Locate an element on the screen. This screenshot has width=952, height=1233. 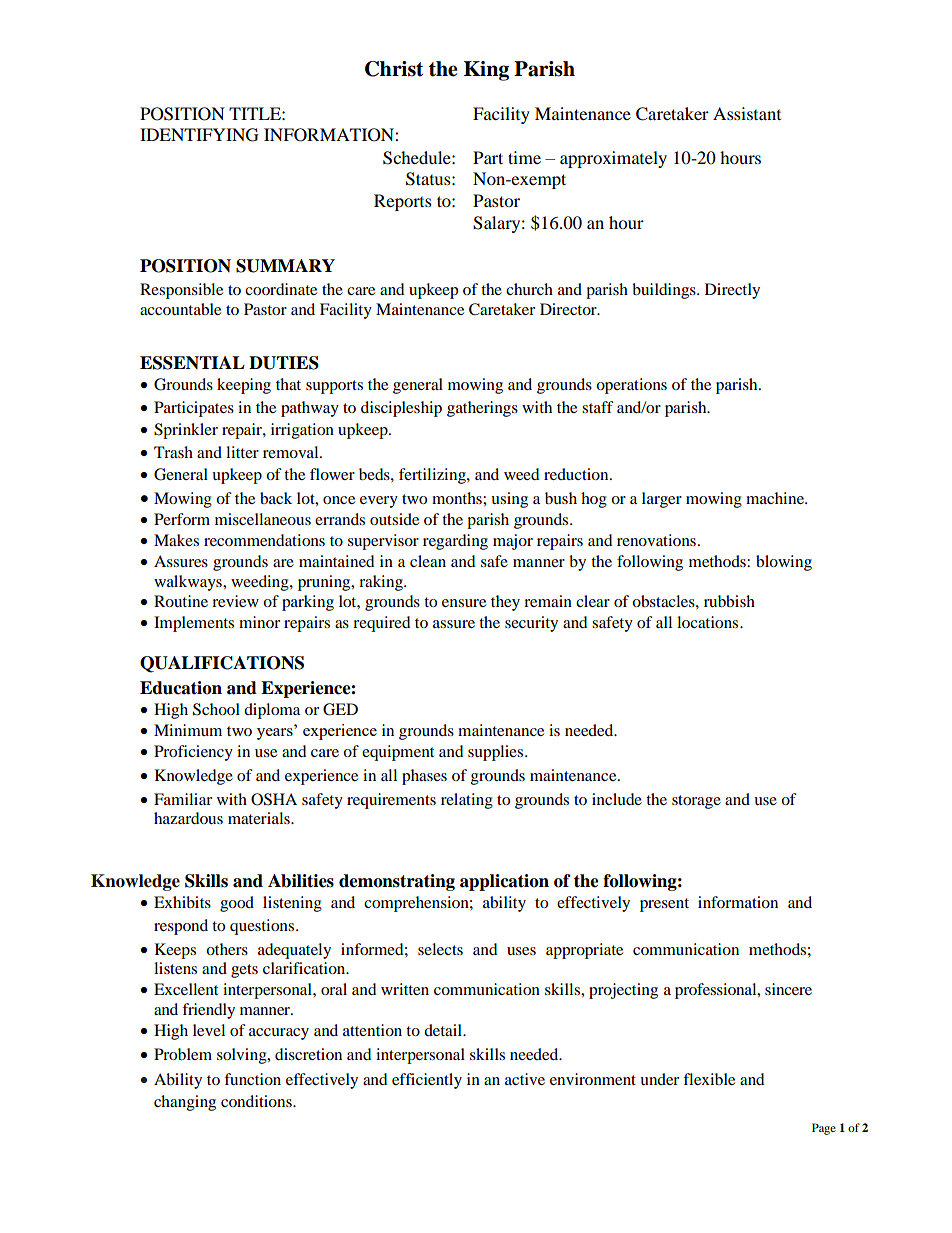
IDENTIFYING is located at coordinates (199, 135).
